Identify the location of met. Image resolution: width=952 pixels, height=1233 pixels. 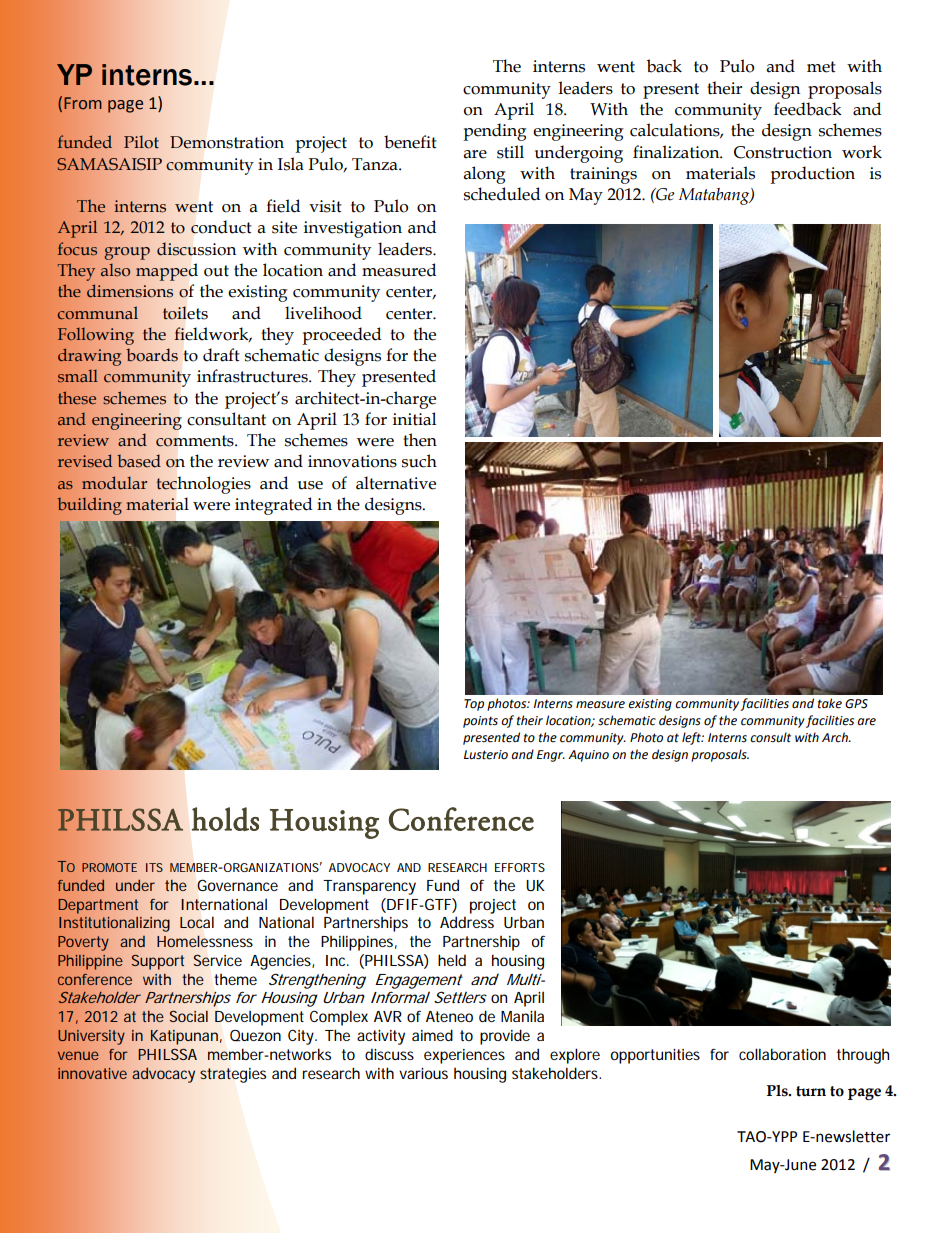
(821, 67).
